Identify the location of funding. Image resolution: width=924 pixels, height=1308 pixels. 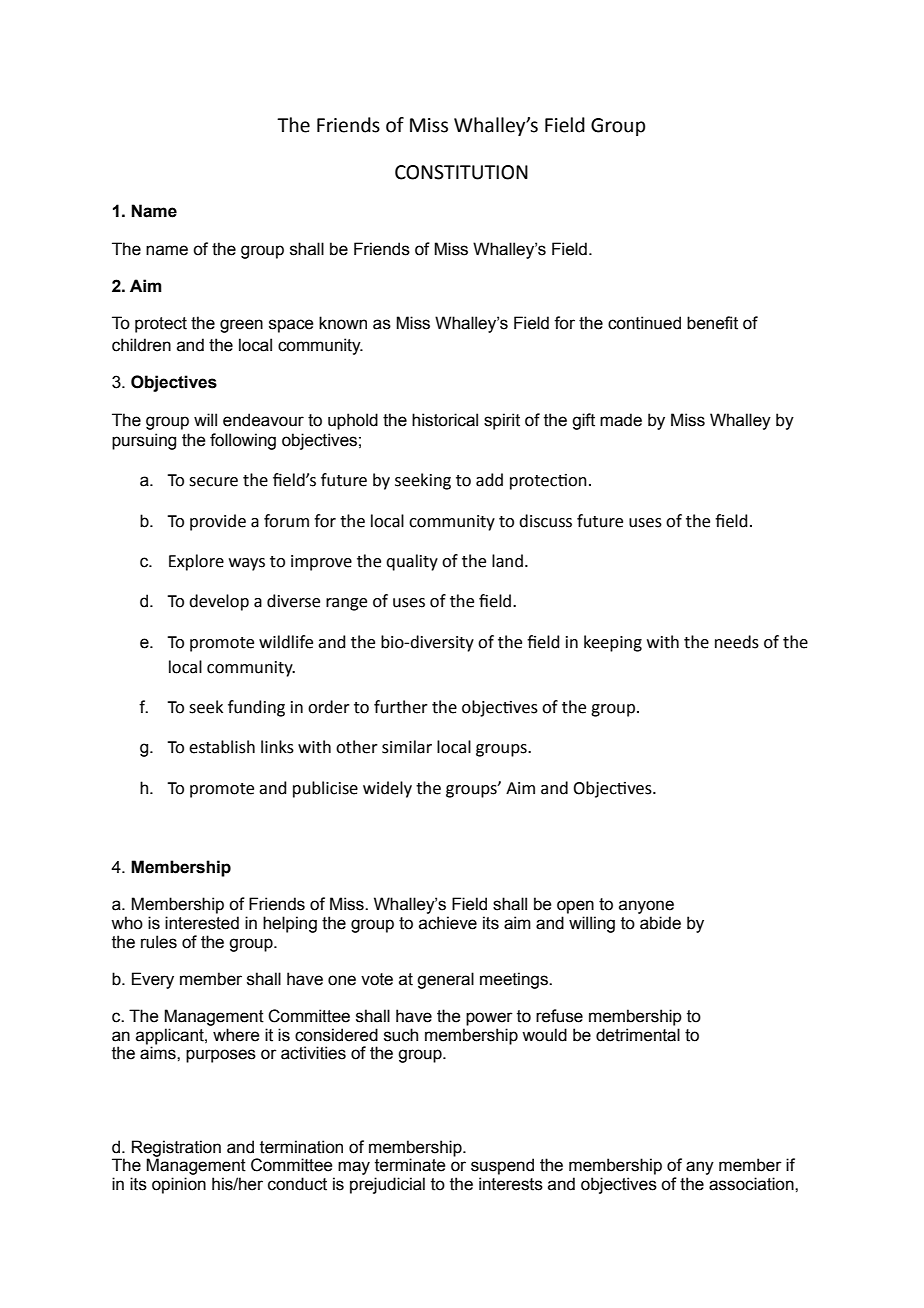
(256, 708).
